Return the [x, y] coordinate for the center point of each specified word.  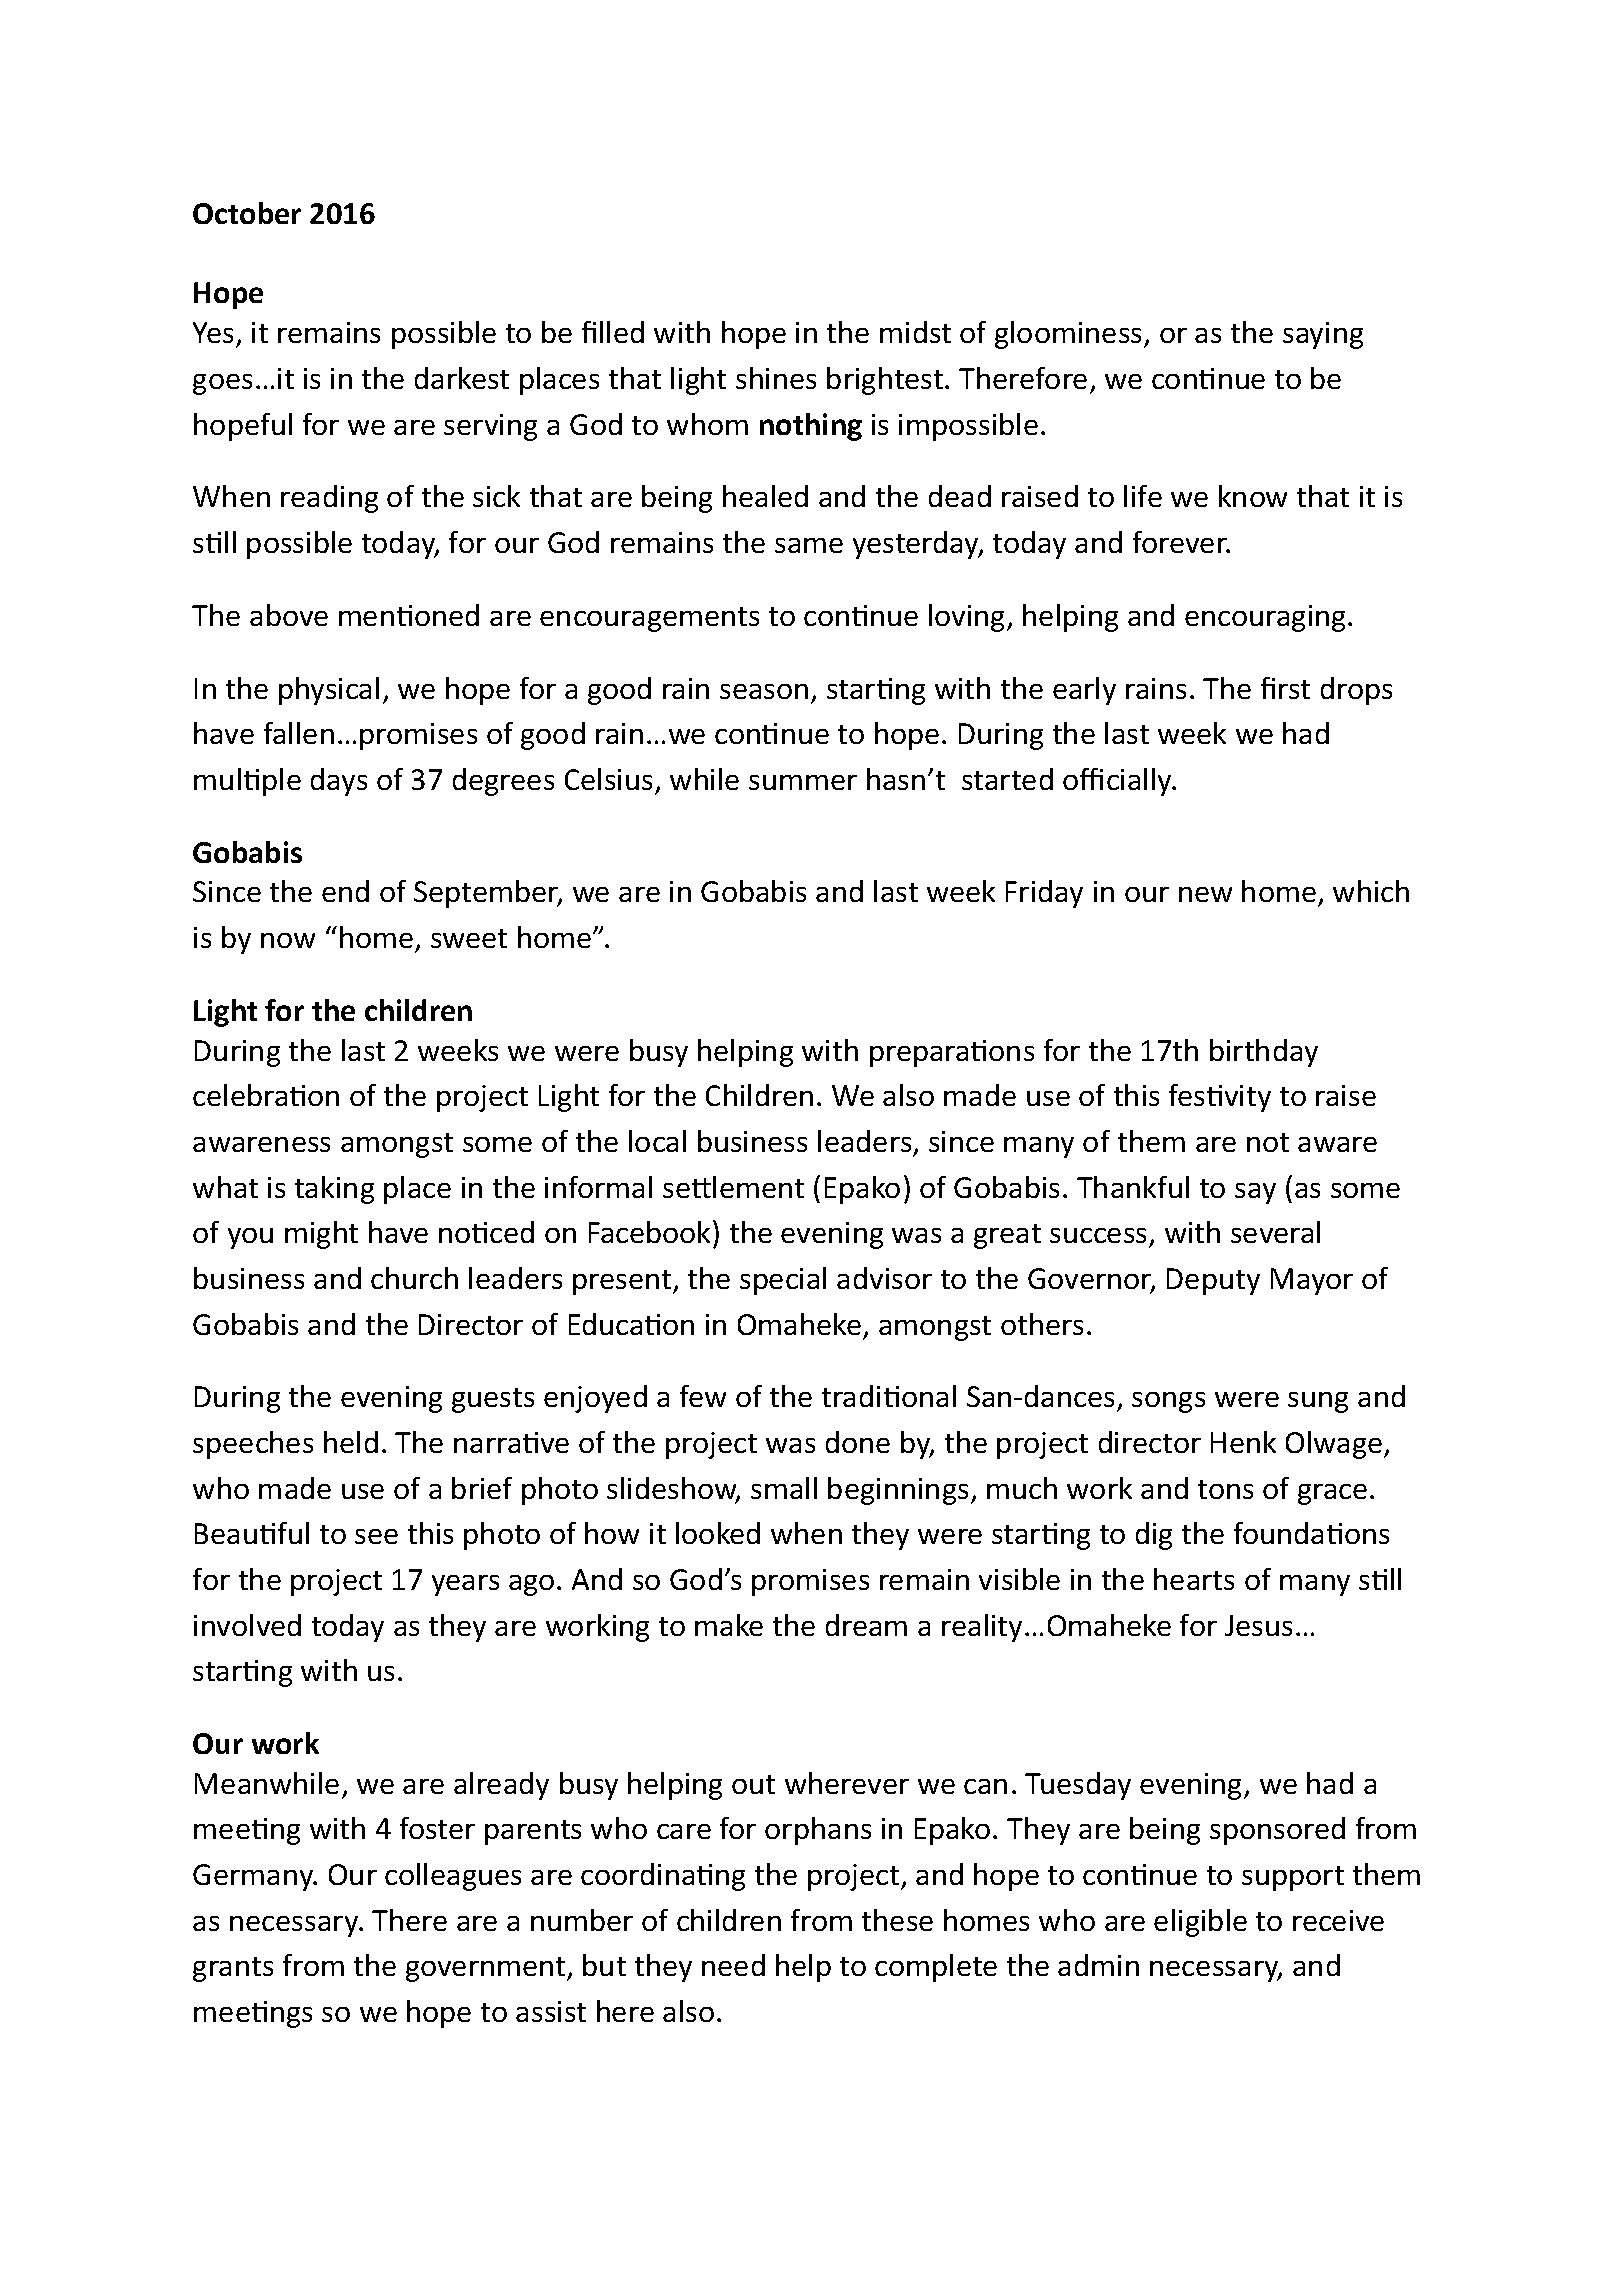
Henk [1243, 1442]
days [339, 782]
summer [803, 782]
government [487, 1969]
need [733, 1965]
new [1205, 894]
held [351, 1442]
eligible [1200, 1923]
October [247, 213]
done [858, 1442]
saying [1323, 335]
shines [776, 378]
